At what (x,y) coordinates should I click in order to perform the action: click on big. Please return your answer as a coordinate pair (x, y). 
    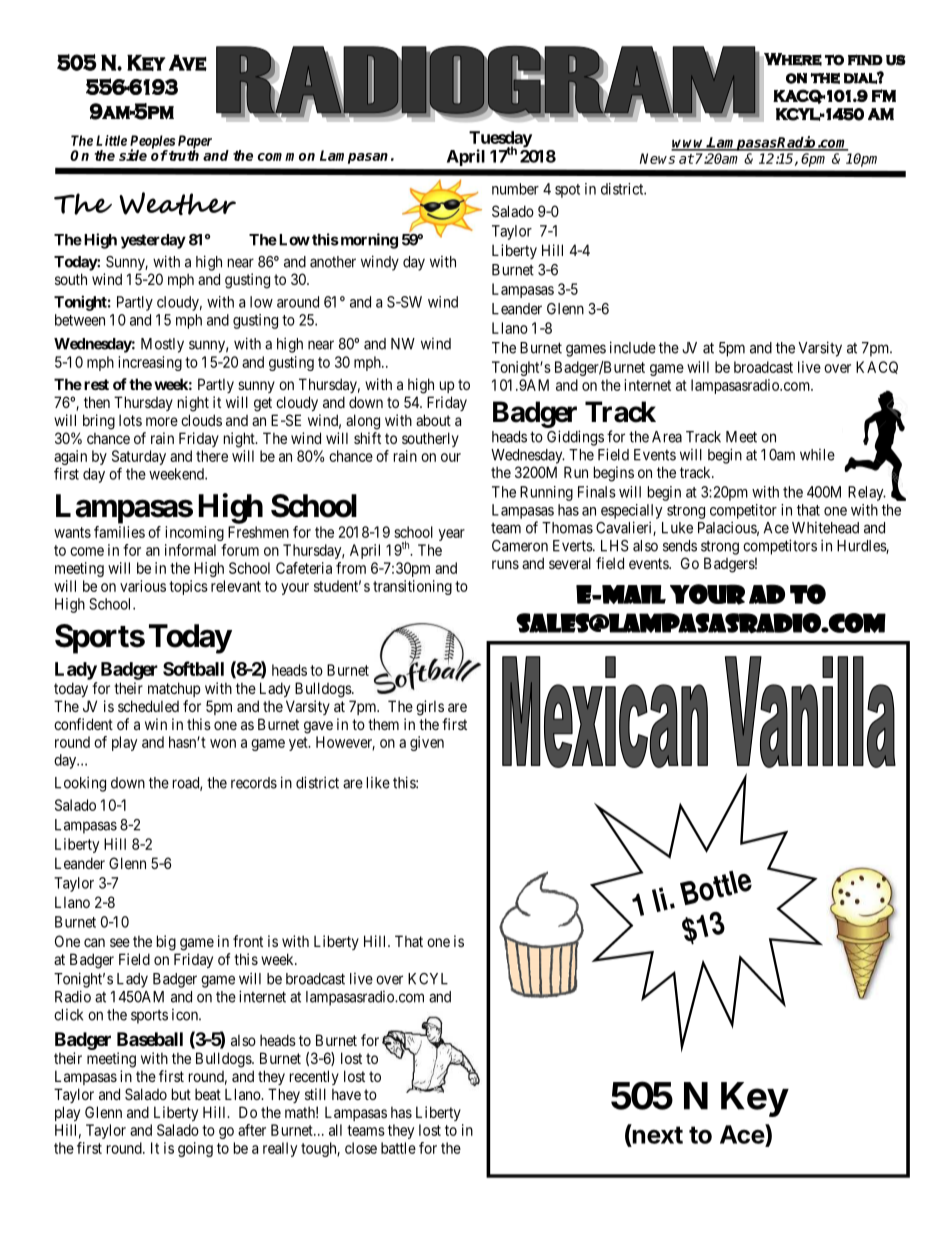
    Looking at the image, I should click on (166, 943).
